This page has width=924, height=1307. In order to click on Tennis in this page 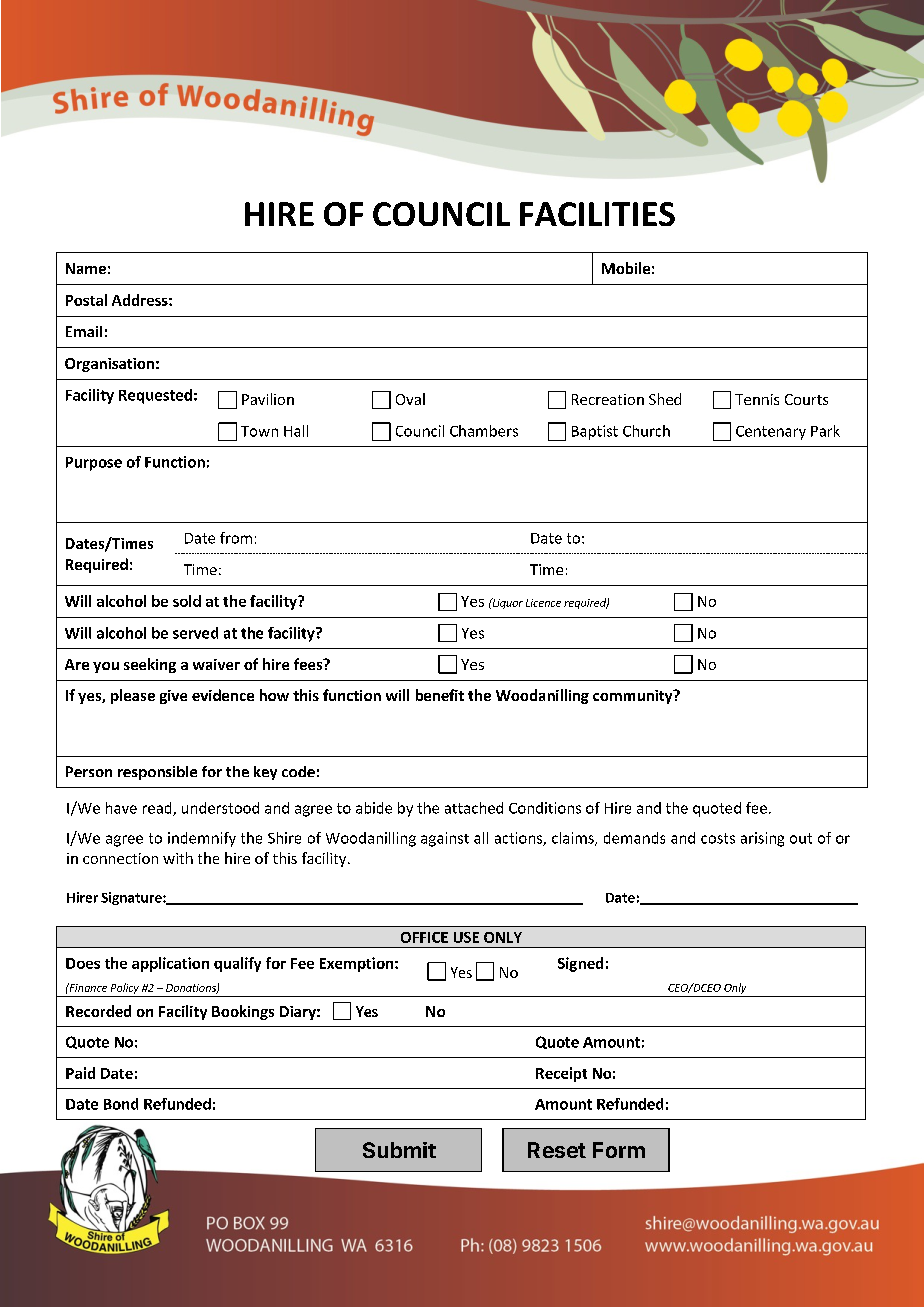, I will do `click(757, 399)`.
